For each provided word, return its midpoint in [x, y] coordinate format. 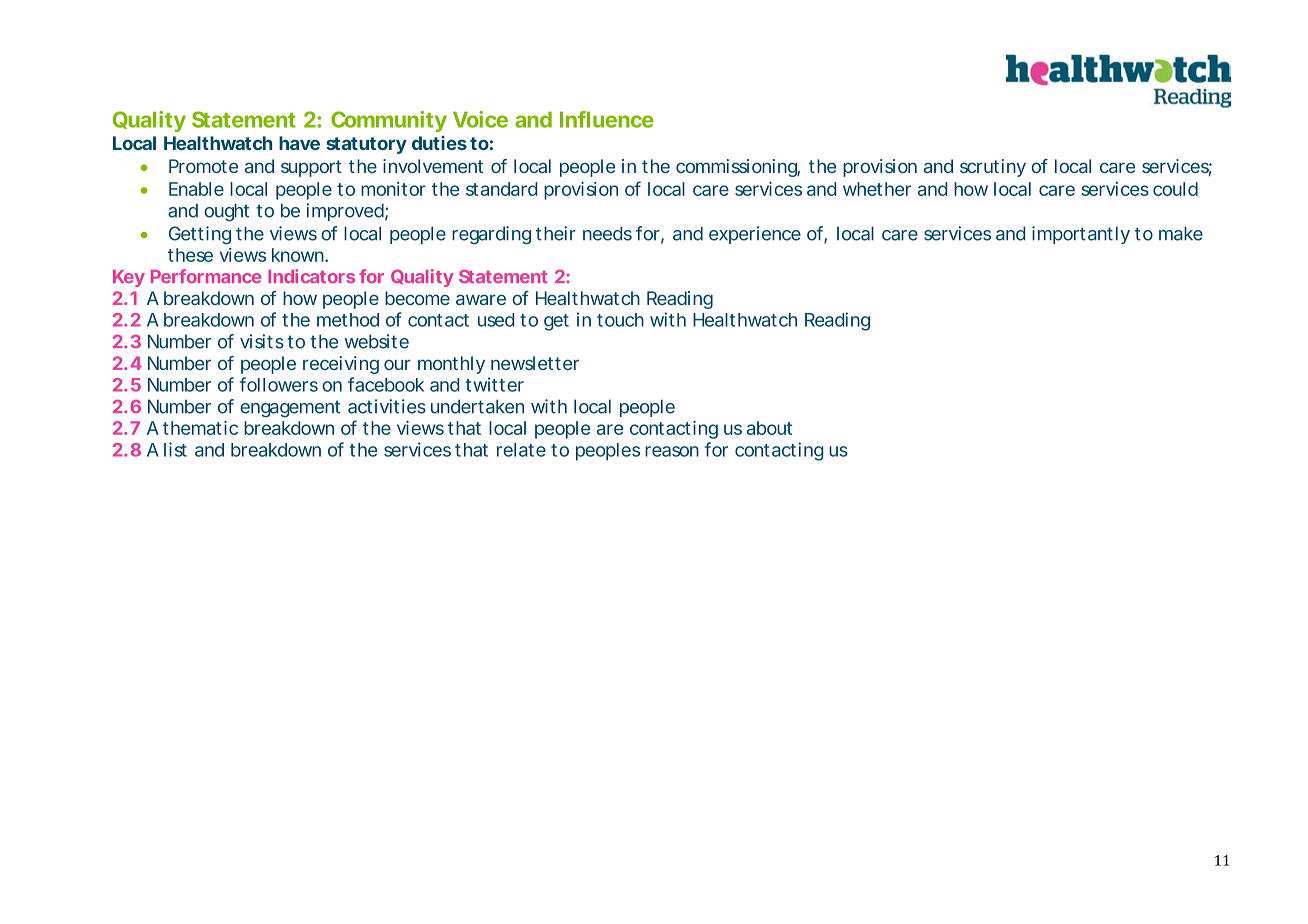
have [299, 143]
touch [620, 320]
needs [607, 233]
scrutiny [993, 168]
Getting [200, 235]
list [175, 449]
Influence [607, 119]
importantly [1081, 235]
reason [672, 451]
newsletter [535, 363]
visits [262, 341]
